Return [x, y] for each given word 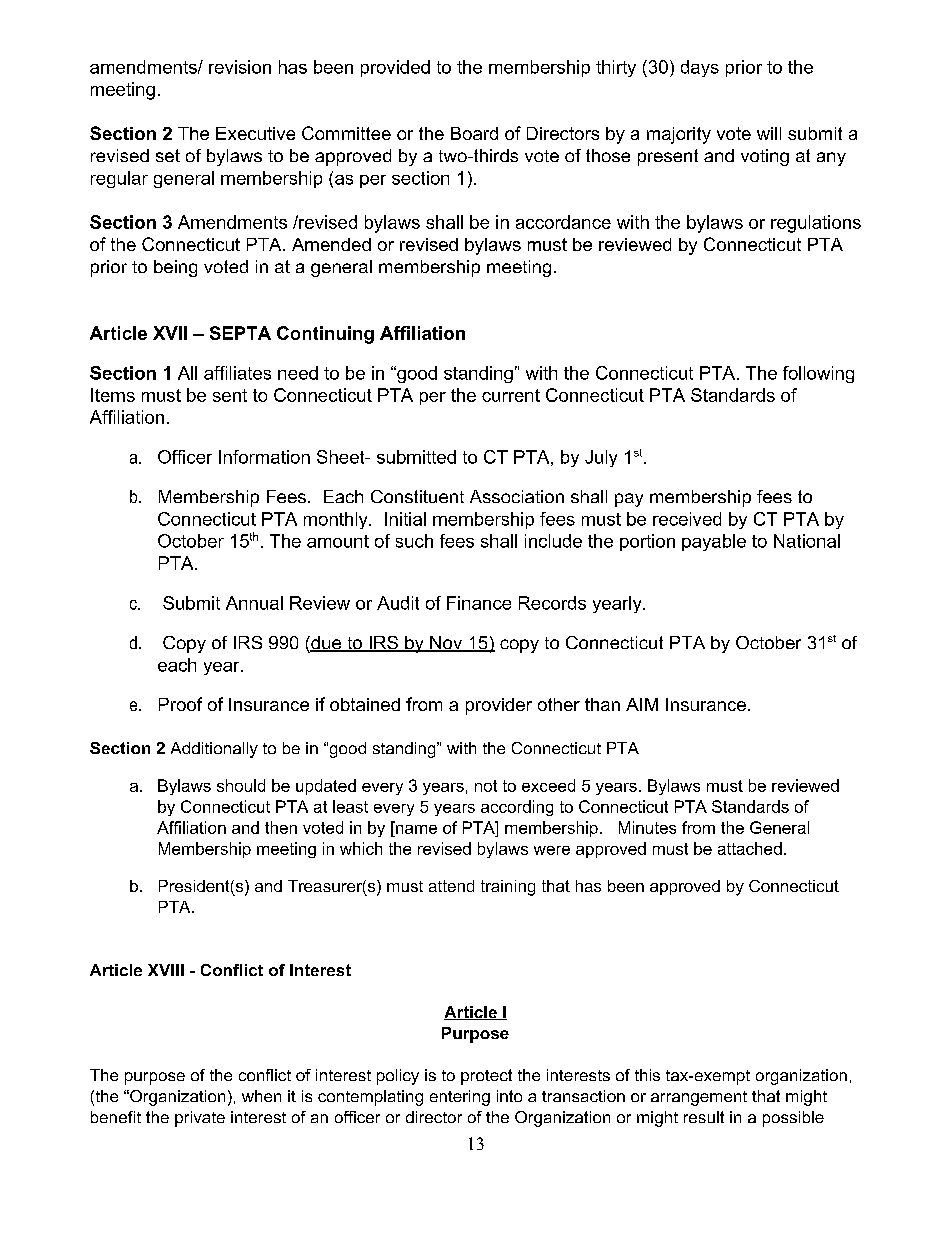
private [200, 1119]
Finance [479, 603]
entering [460, 1098]
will [769, 133]
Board [474, 133]
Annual [254, 603]
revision [240, 67]
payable [714, 542]
